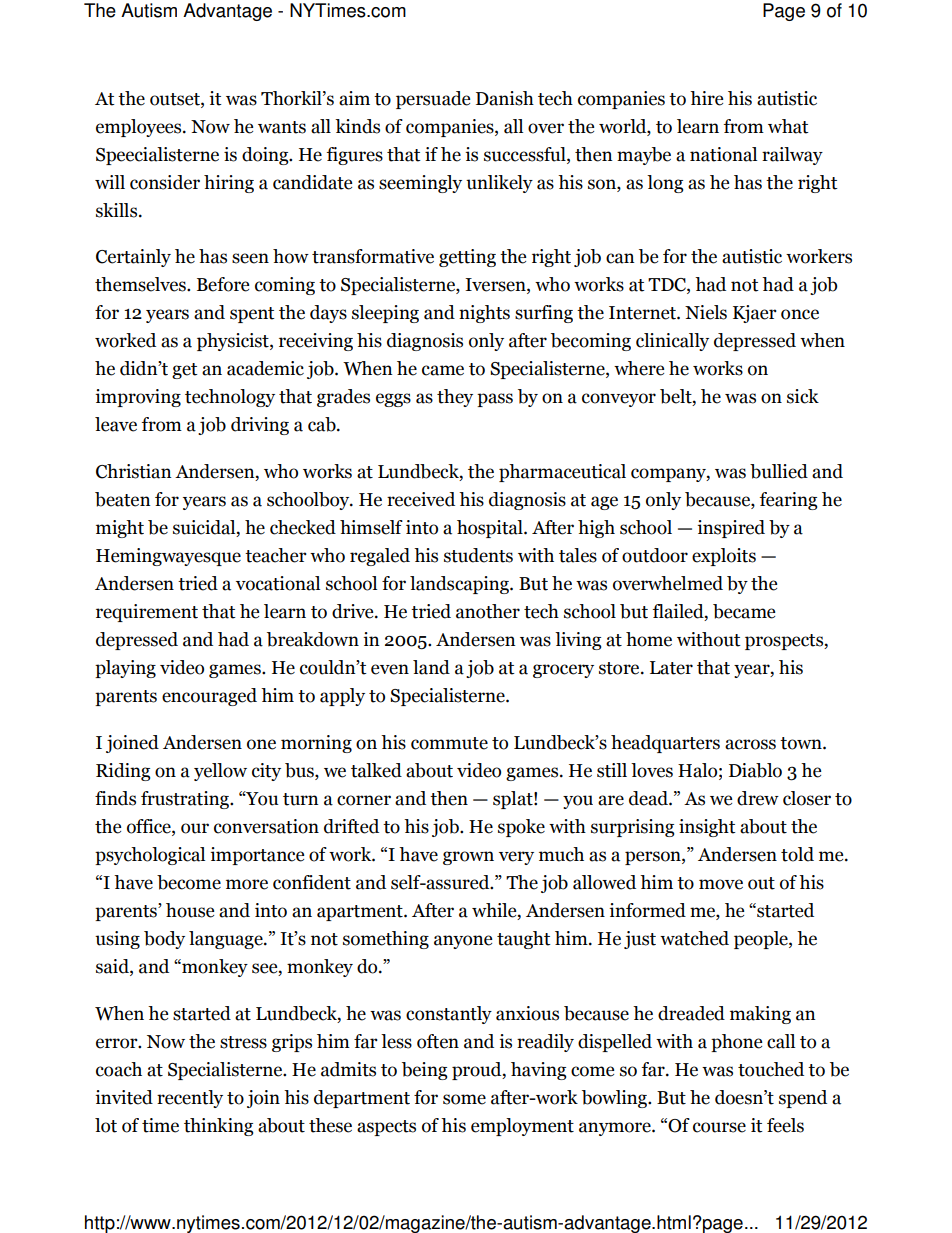  What do you see at coordinates (190, 1099) in the screenshot?
I see `recently` at bounding box center [190, 1099].
